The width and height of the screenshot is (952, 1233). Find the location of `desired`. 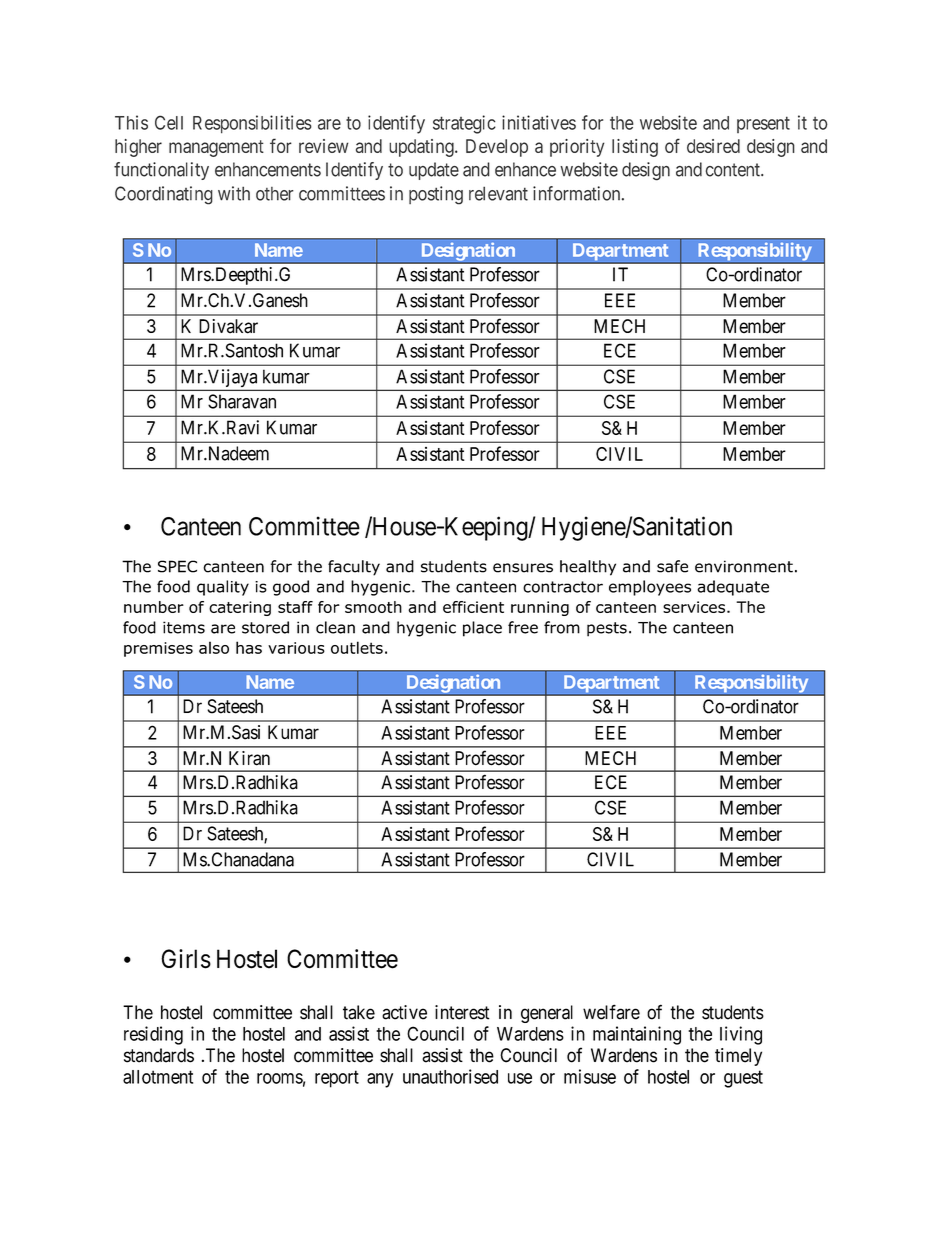

desired is located at coordinates (713, 146).
